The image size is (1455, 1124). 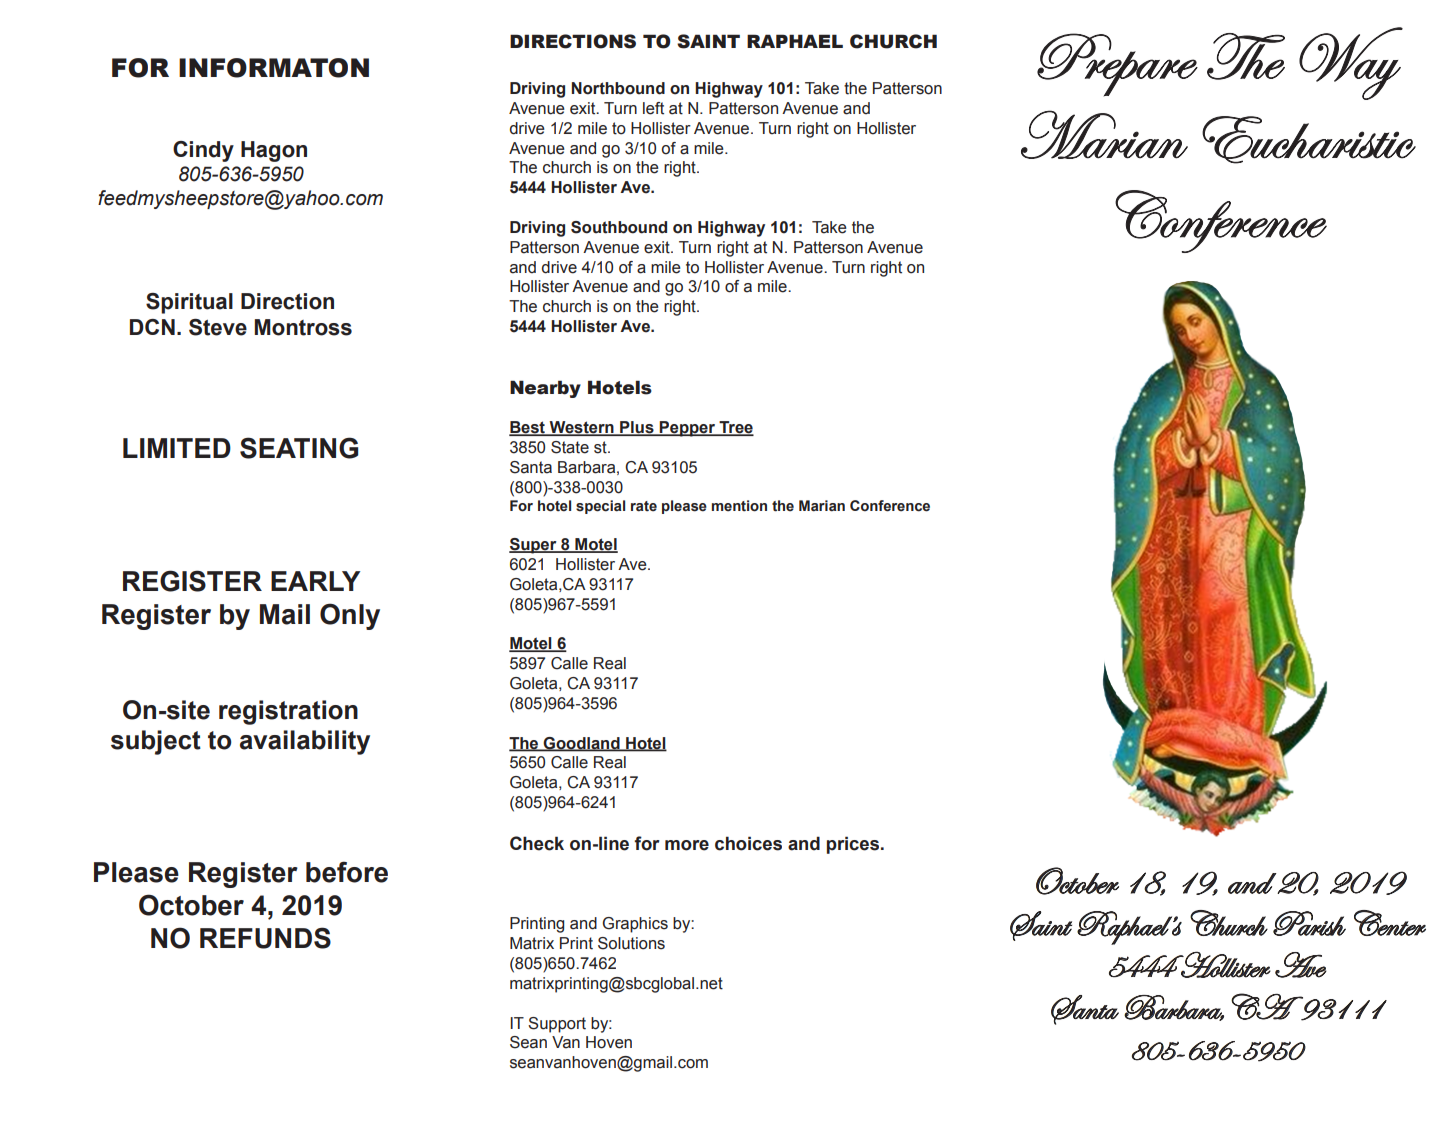 I want to click on SEATING, so click(x=299, y=448).
